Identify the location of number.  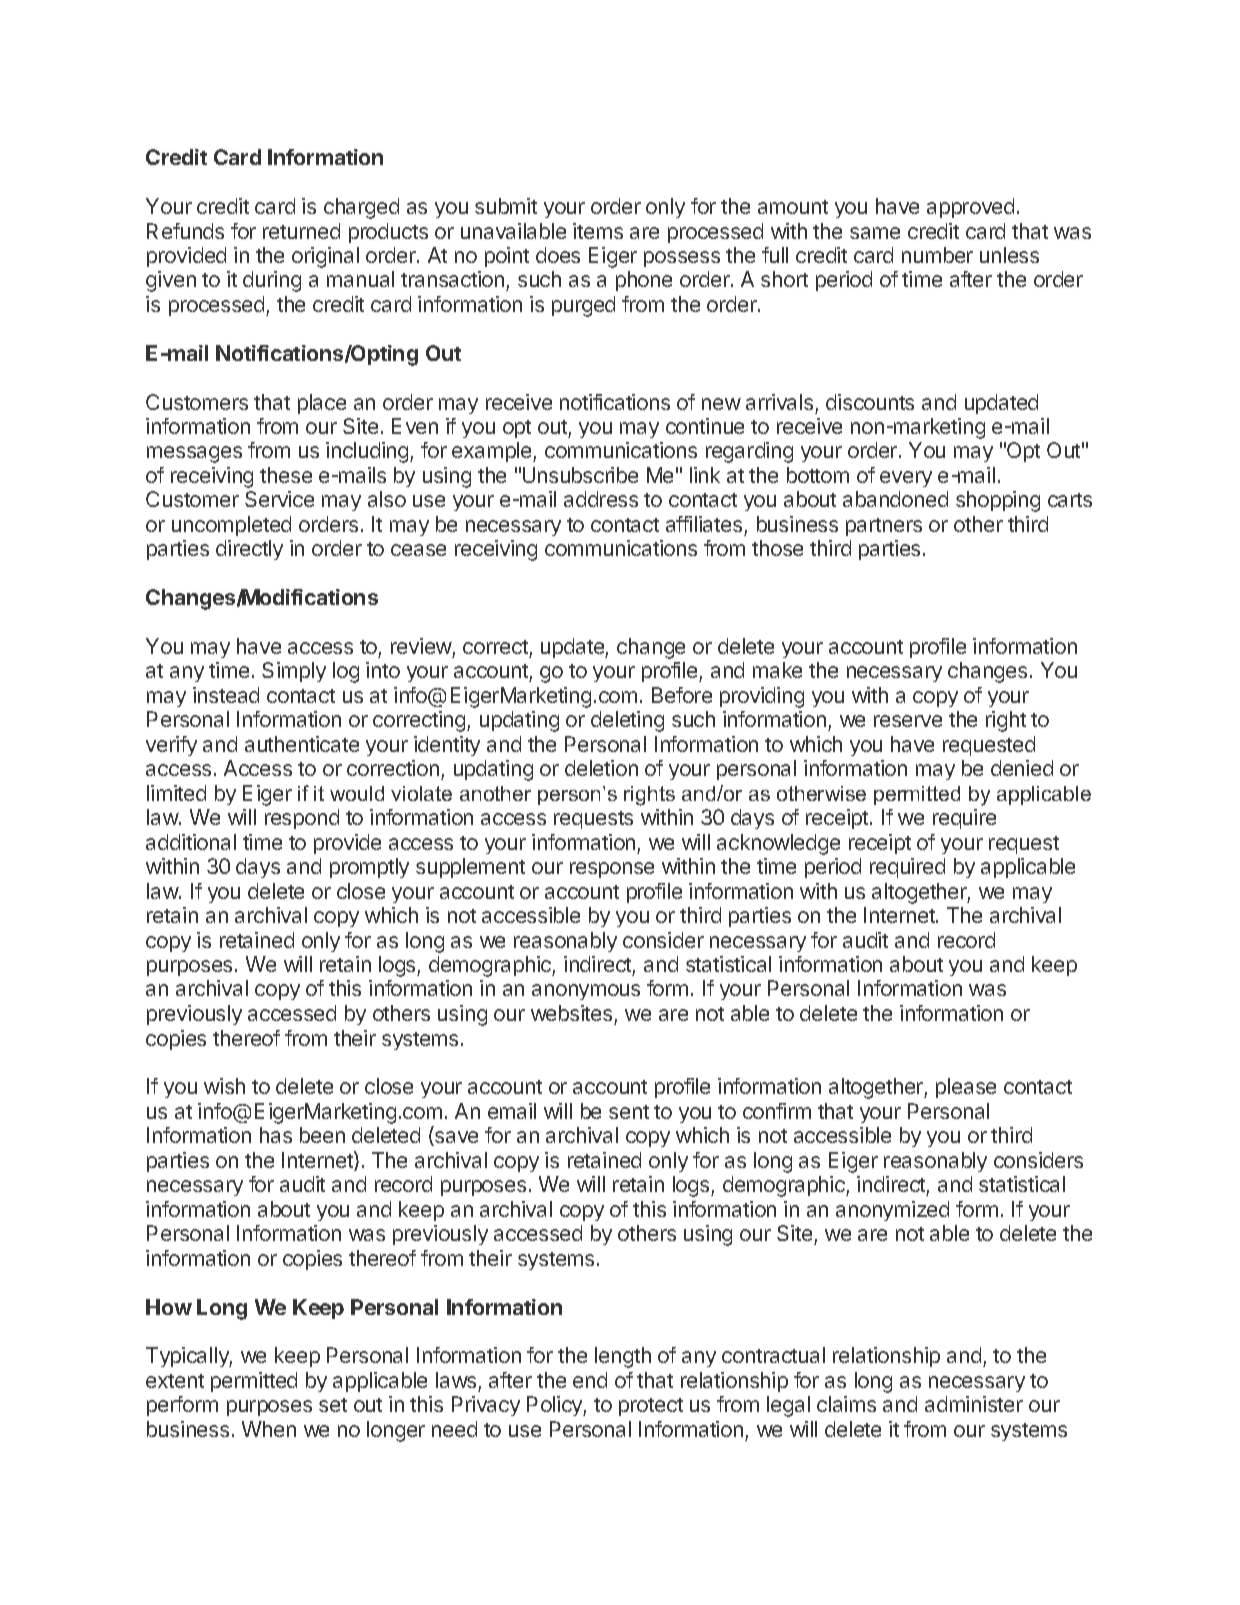
(937, 255).
